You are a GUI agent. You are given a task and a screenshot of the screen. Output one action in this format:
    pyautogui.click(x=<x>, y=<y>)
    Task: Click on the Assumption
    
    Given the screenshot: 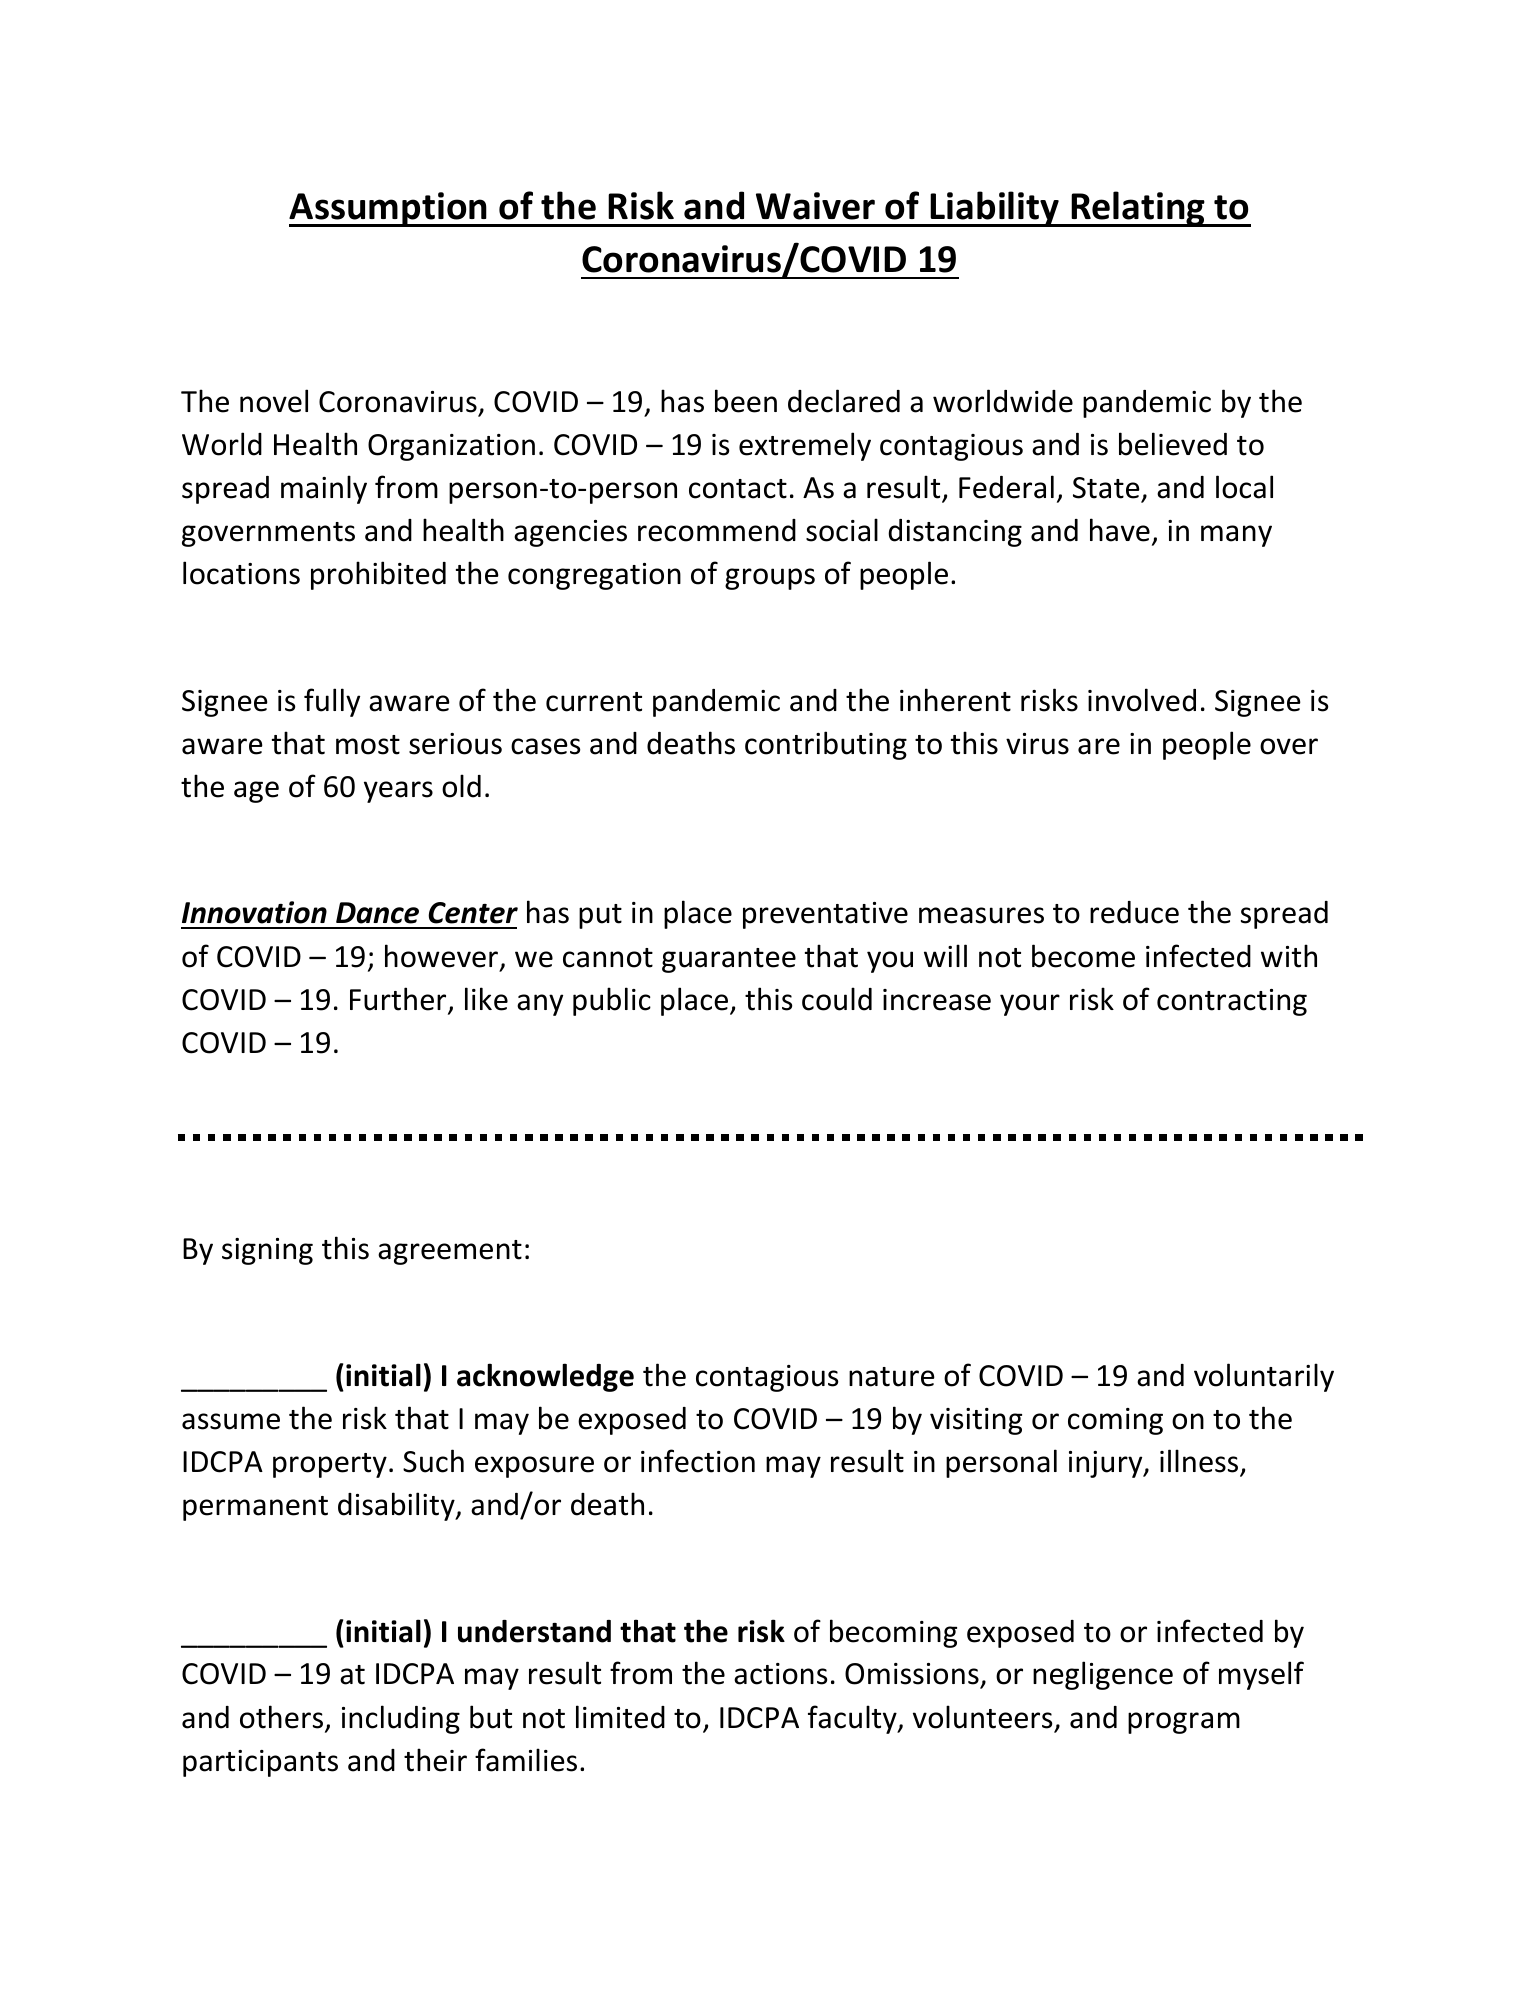 What is the action you would take?
    pyautogui.click(x=389, y=209)
